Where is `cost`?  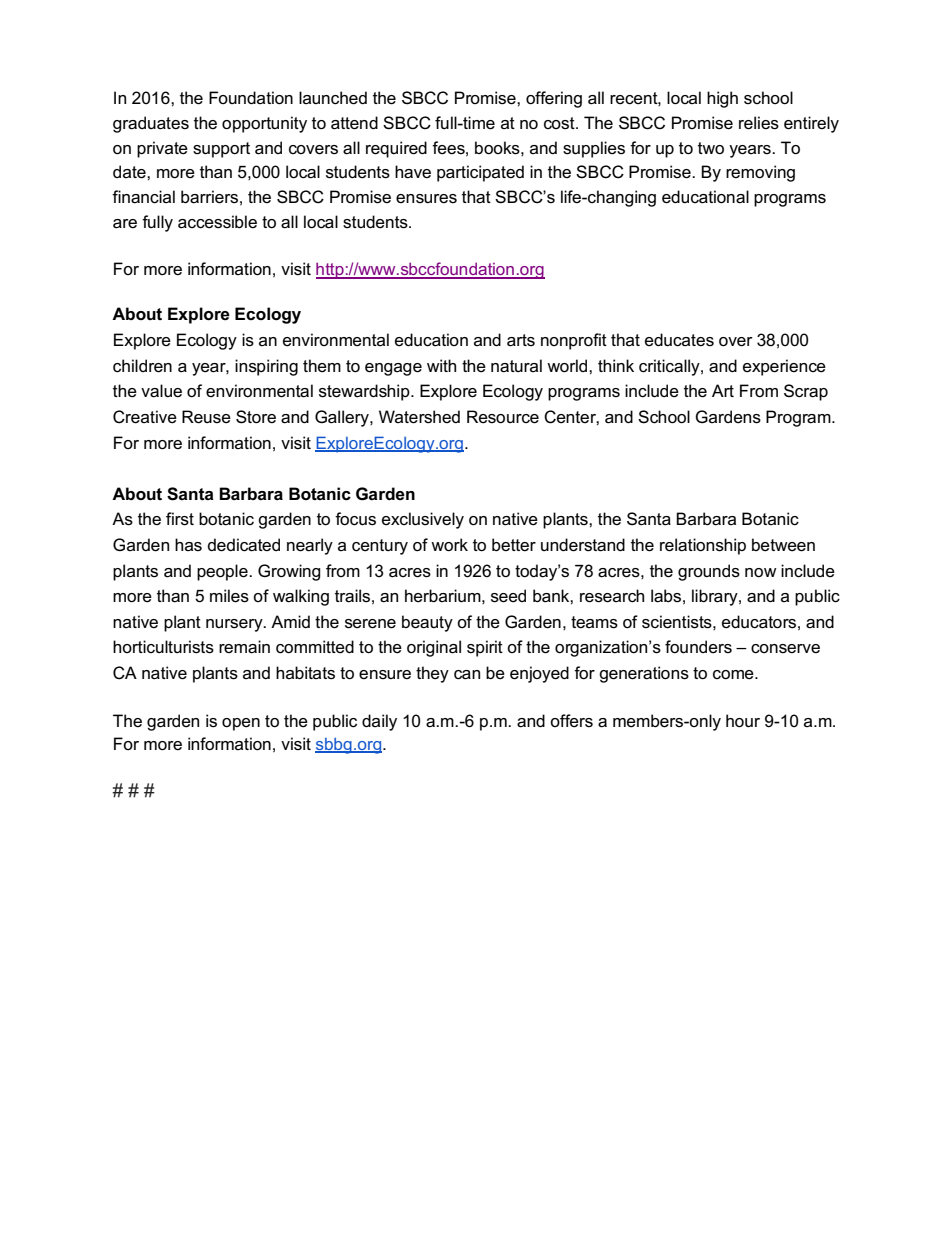
cost is located at coordinates (560, 123).
